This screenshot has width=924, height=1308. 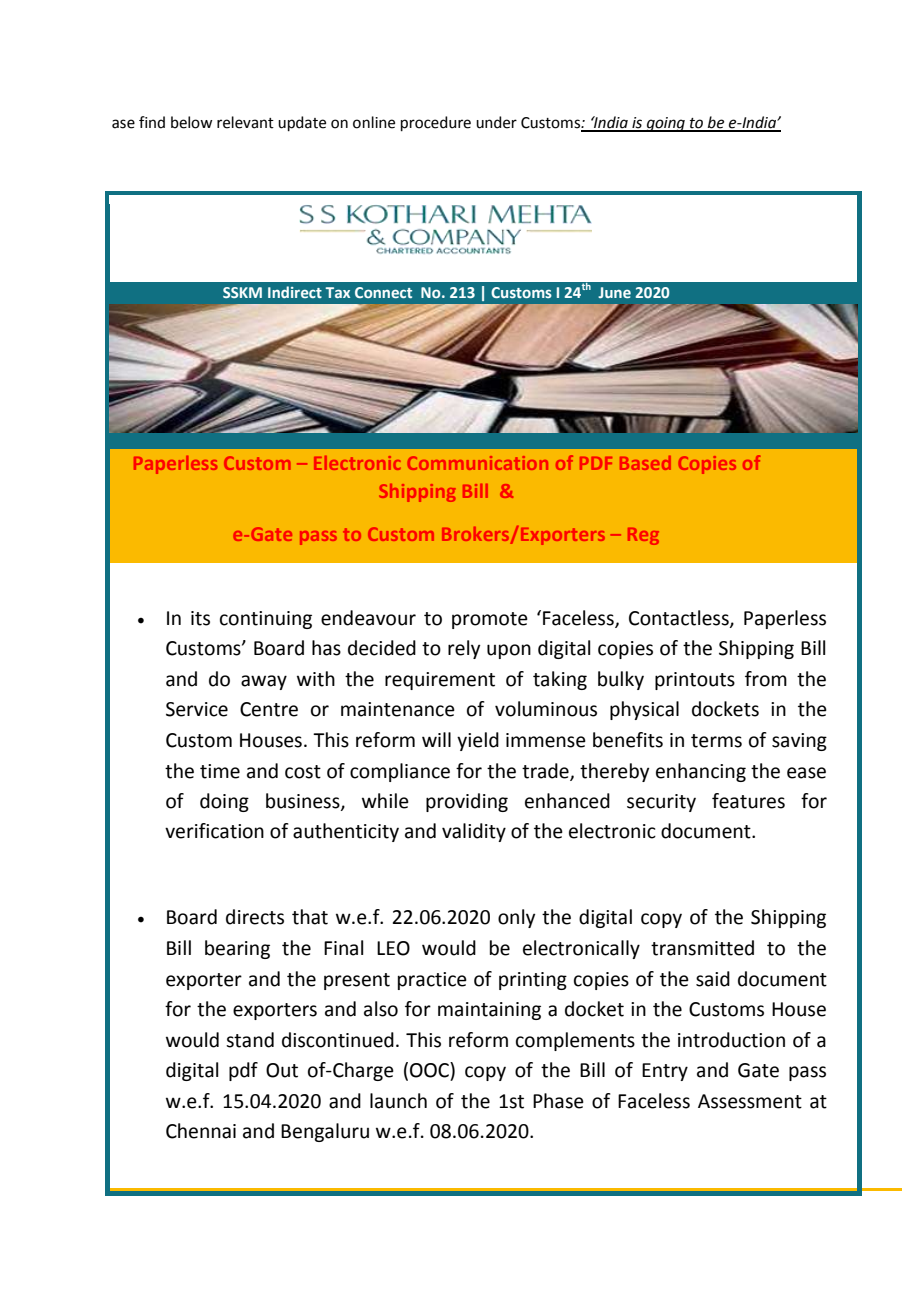 I want to click on Chennai, so click(x=201, y=1131).
